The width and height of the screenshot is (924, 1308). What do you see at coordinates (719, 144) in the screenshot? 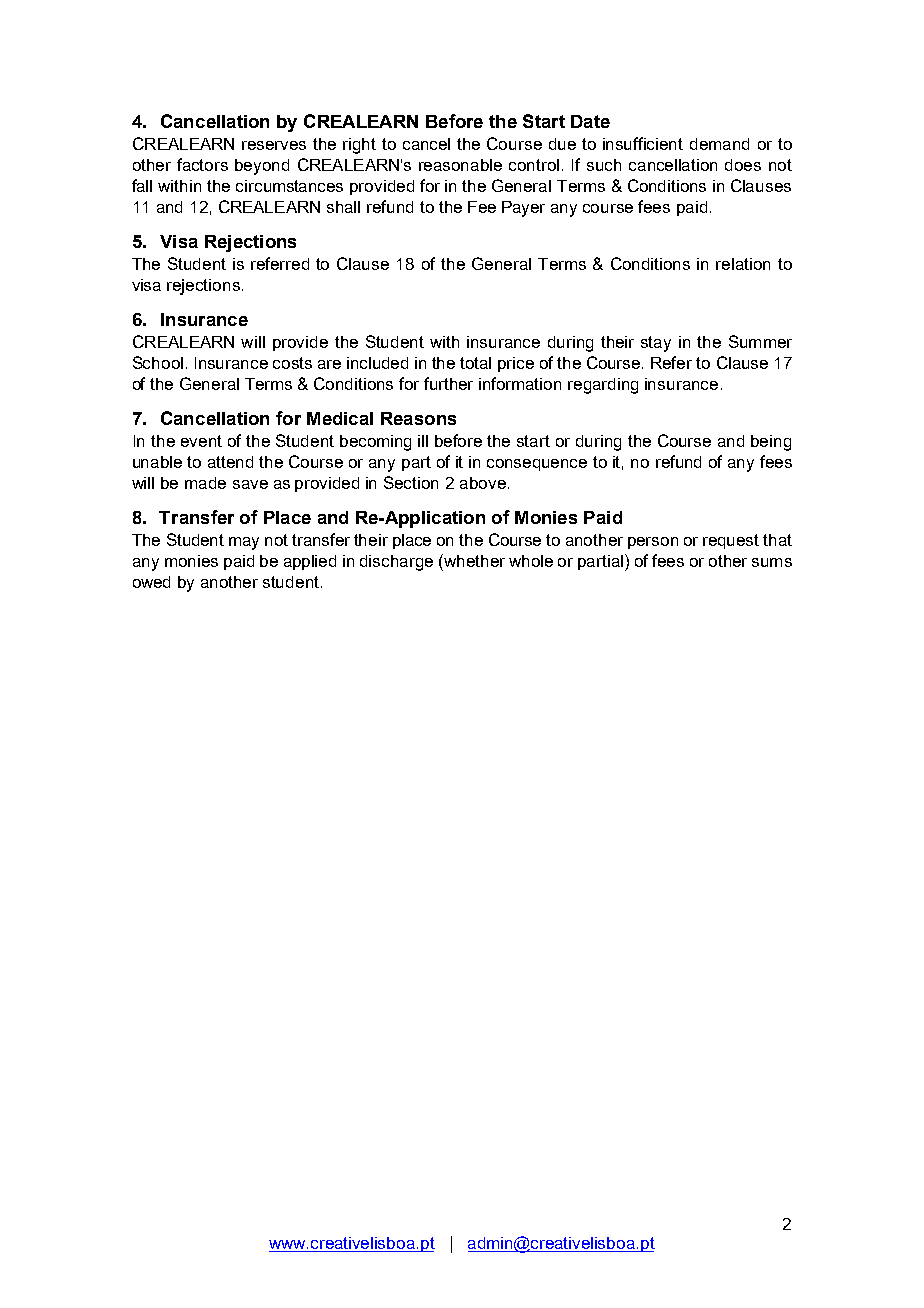
I see `demand` at bounding box center [719, 144].
